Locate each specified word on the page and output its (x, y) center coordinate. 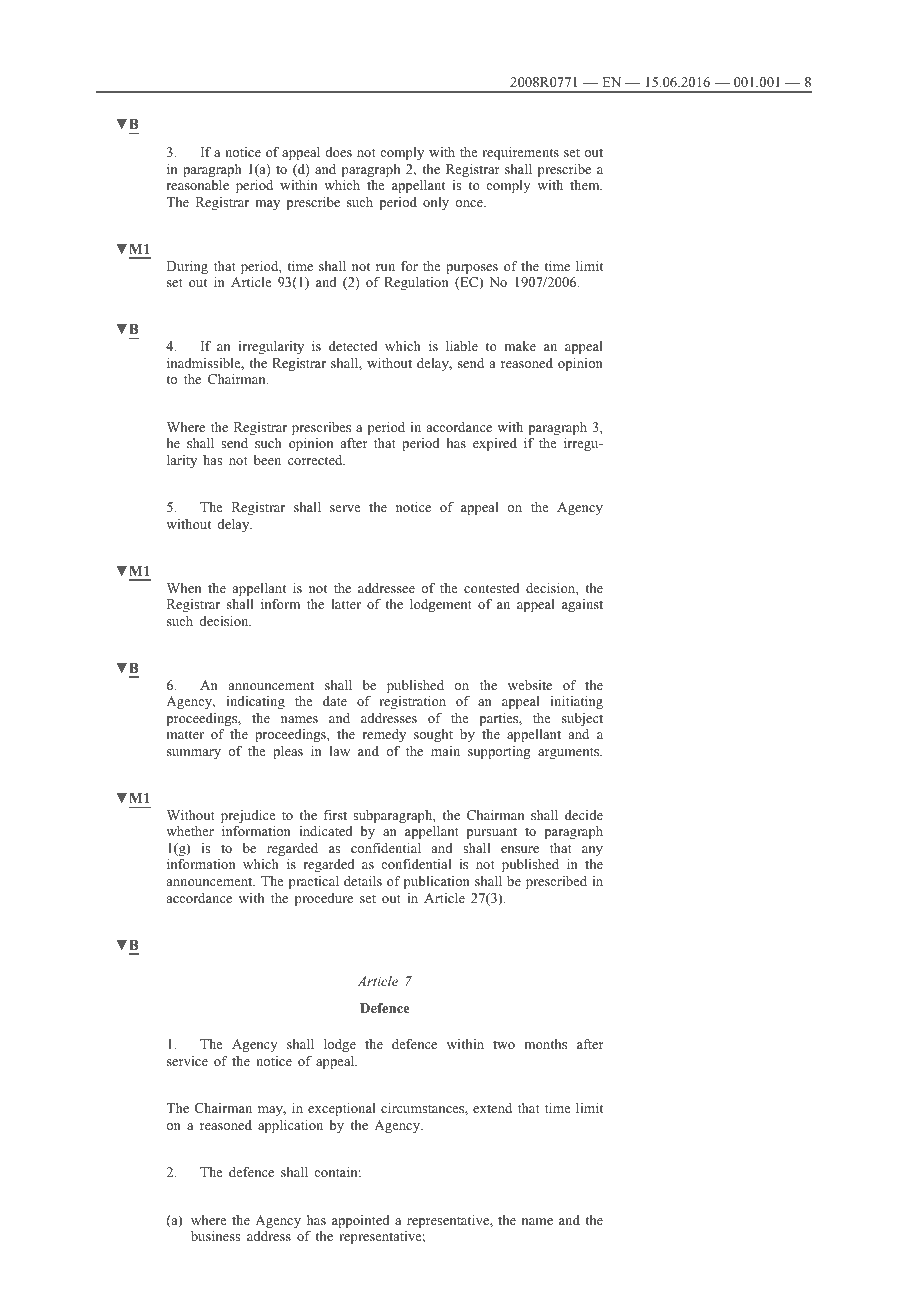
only (436, 203)
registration (412, 702)
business (215, 1236)
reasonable (198, 185)
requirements (520, 153)
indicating (255, 702)
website (530, 685)
